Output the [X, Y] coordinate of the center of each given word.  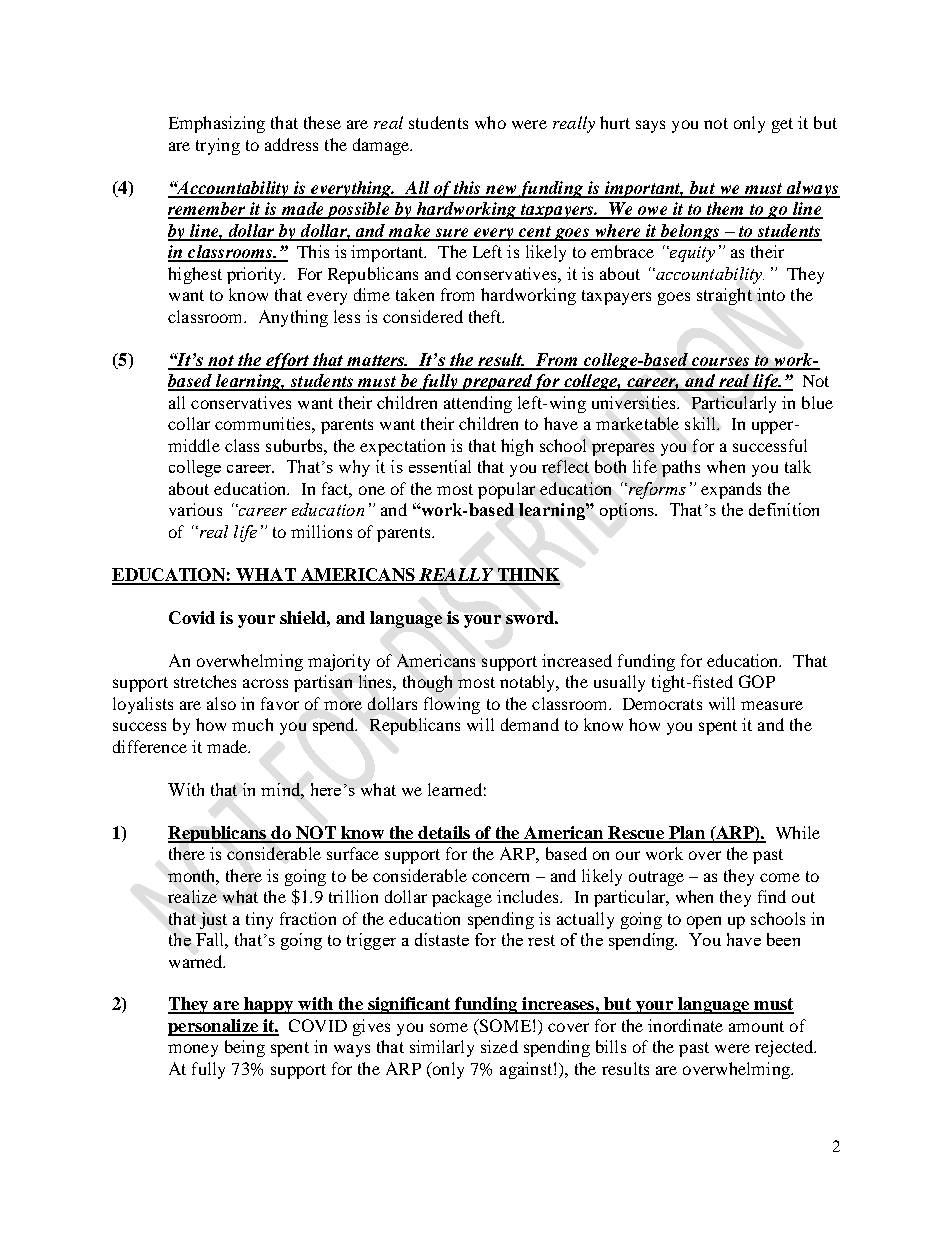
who [490, 122]
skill [702, 423]
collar [189, 423]
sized [499, 1046]
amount [756, 1026]
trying [218, 146]
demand [530, 724]
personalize [214, 1027]
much [252, 724]
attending [478, 404]
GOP [757, 681]
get [782, 125]
